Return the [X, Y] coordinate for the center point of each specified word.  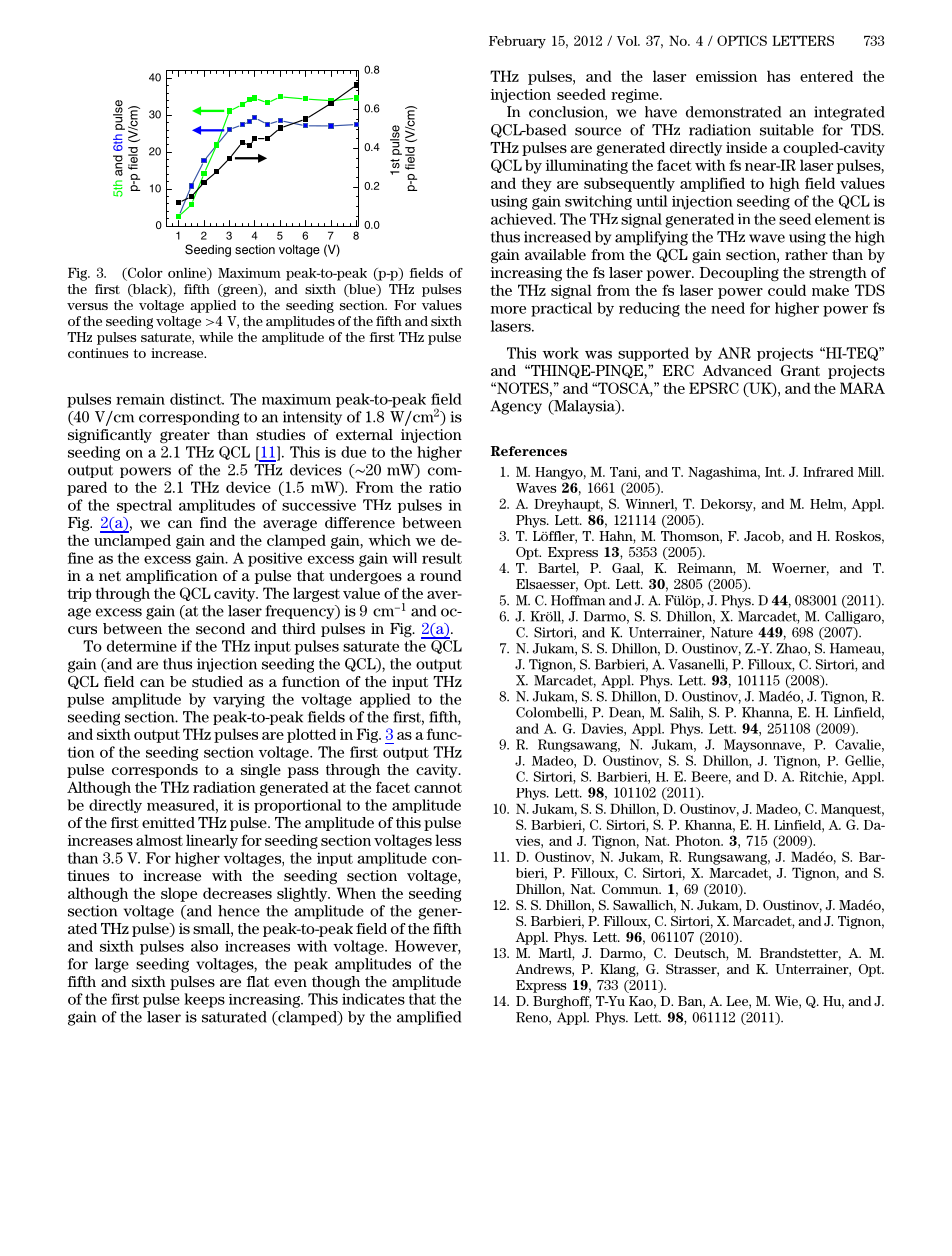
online [188, 274]
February [517, 42]
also [204, 946]
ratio [445, 487]
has [778, 76]
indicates [373, 999]
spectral [144, 506]
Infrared [828, 472]
